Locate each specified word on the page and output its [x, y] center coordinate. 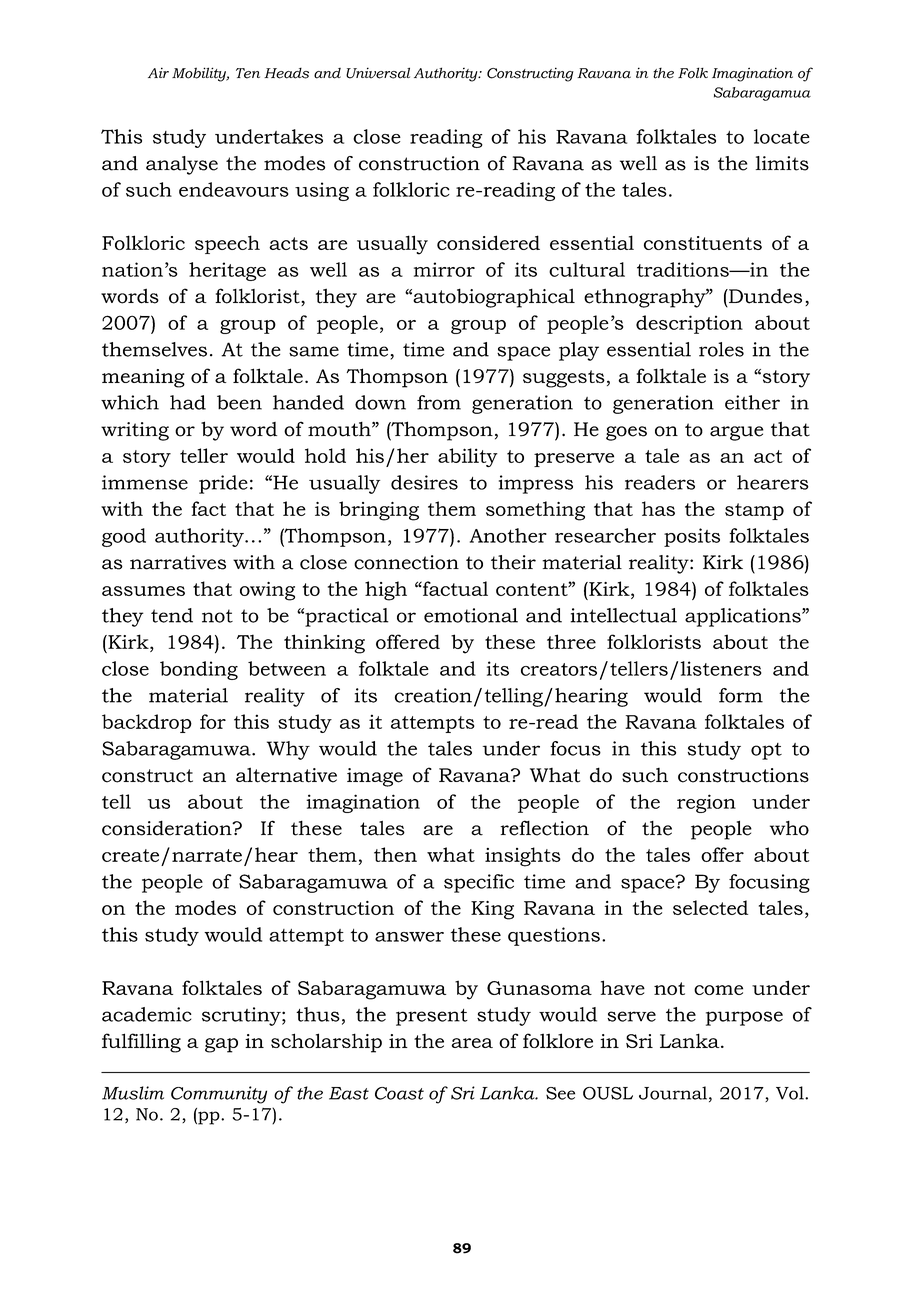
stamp [754, 511]
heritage [227, 271]
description [689, 324]
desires [424, 482]
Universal [378, 73]
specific [479, 883]
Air [158, 72]
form [741, 695]
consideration [168, 828]
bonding [199, 670]
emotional [471, 615]
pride [223, 484]
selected [710, 907]
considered [488, 242]
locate [782, 136]
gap [221, 1045]
